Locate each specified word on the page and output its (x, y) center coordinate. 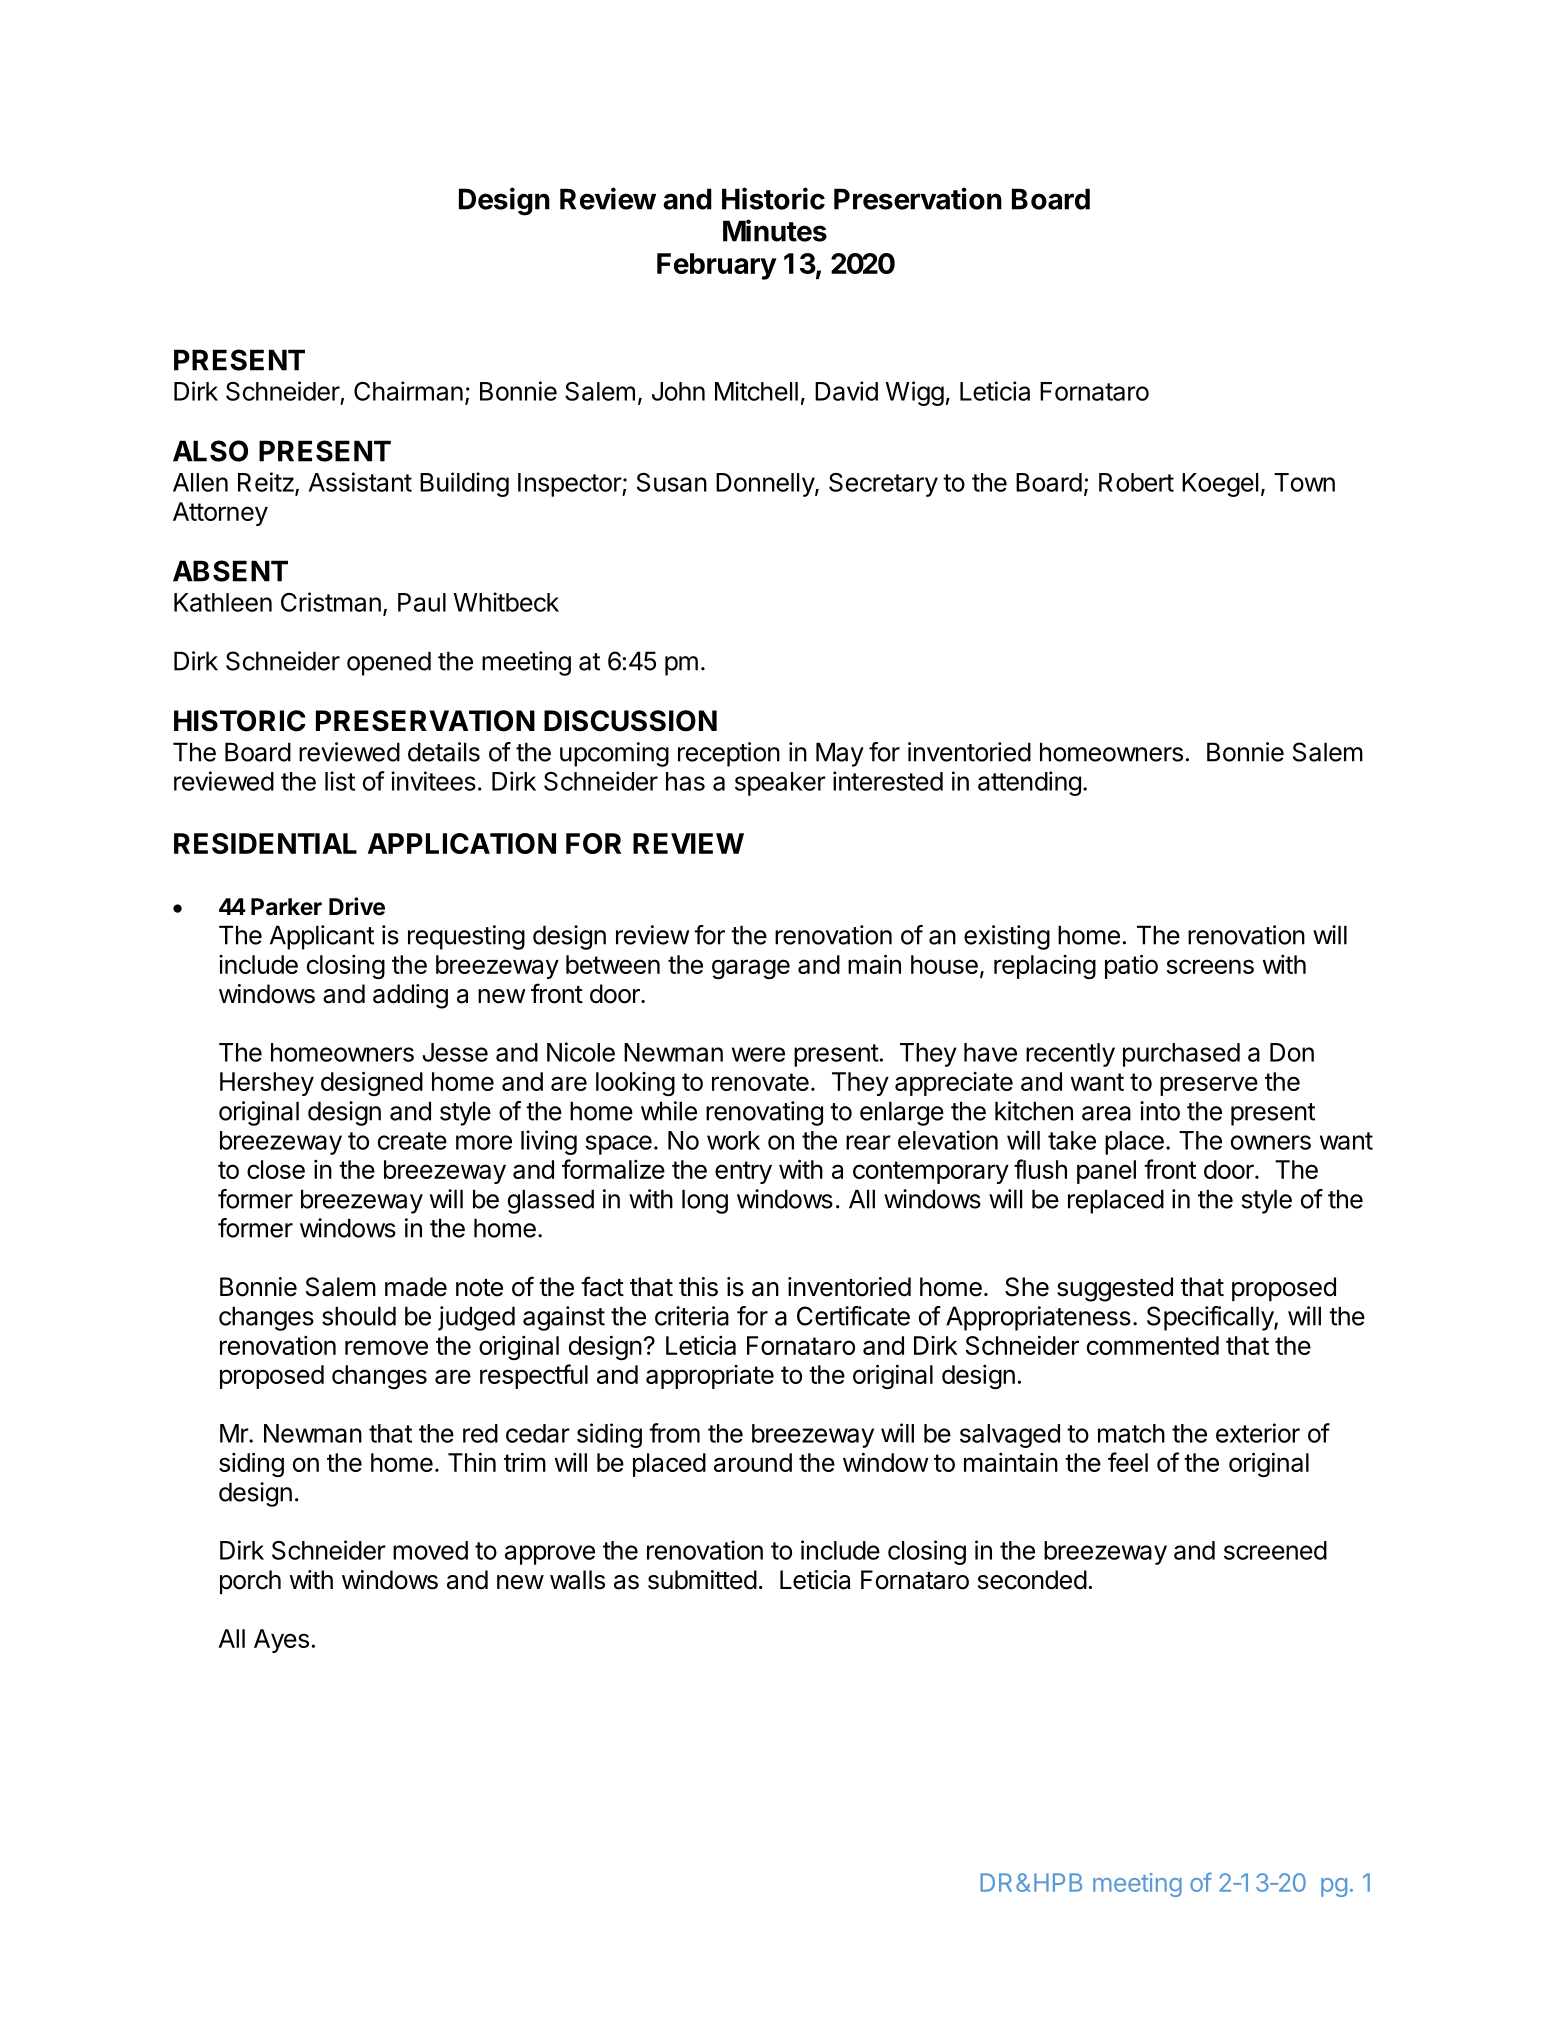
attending (1029, 783)
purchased (1181, 1055)
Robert (1136, 482)
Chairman (408, 391)
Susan (672, 482)
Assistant (360, 482)
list (340, 781)
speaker (780, 784)
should (359, 1316)
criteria (692, 1316)
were (758, 1054)
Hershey (267, 1084)
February (717, 266)
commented (1153, 1345)
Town (1304, 482)
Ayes (281, 1641)
